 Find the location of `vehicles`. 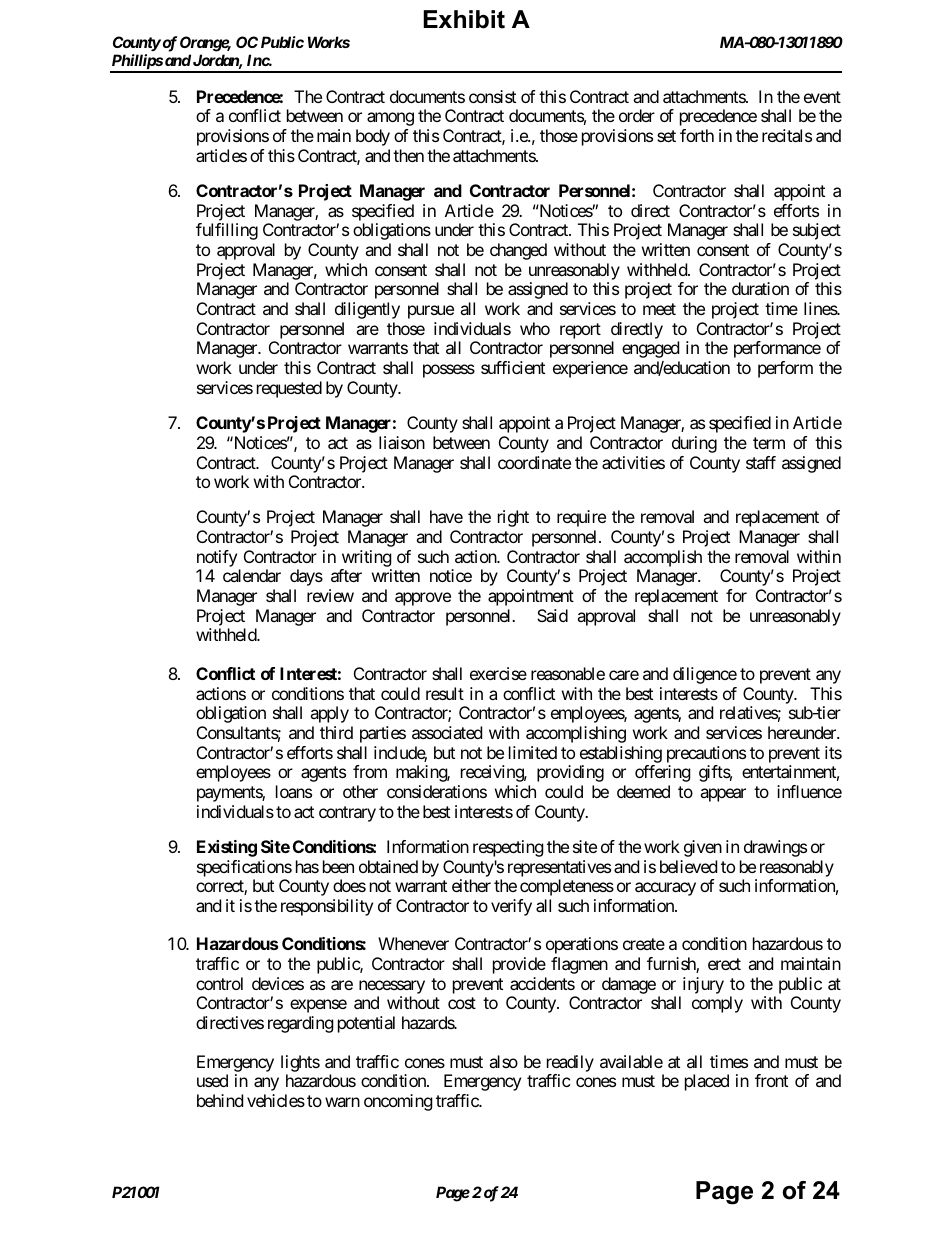

vehicles is located at coordinates (276, 1100).
